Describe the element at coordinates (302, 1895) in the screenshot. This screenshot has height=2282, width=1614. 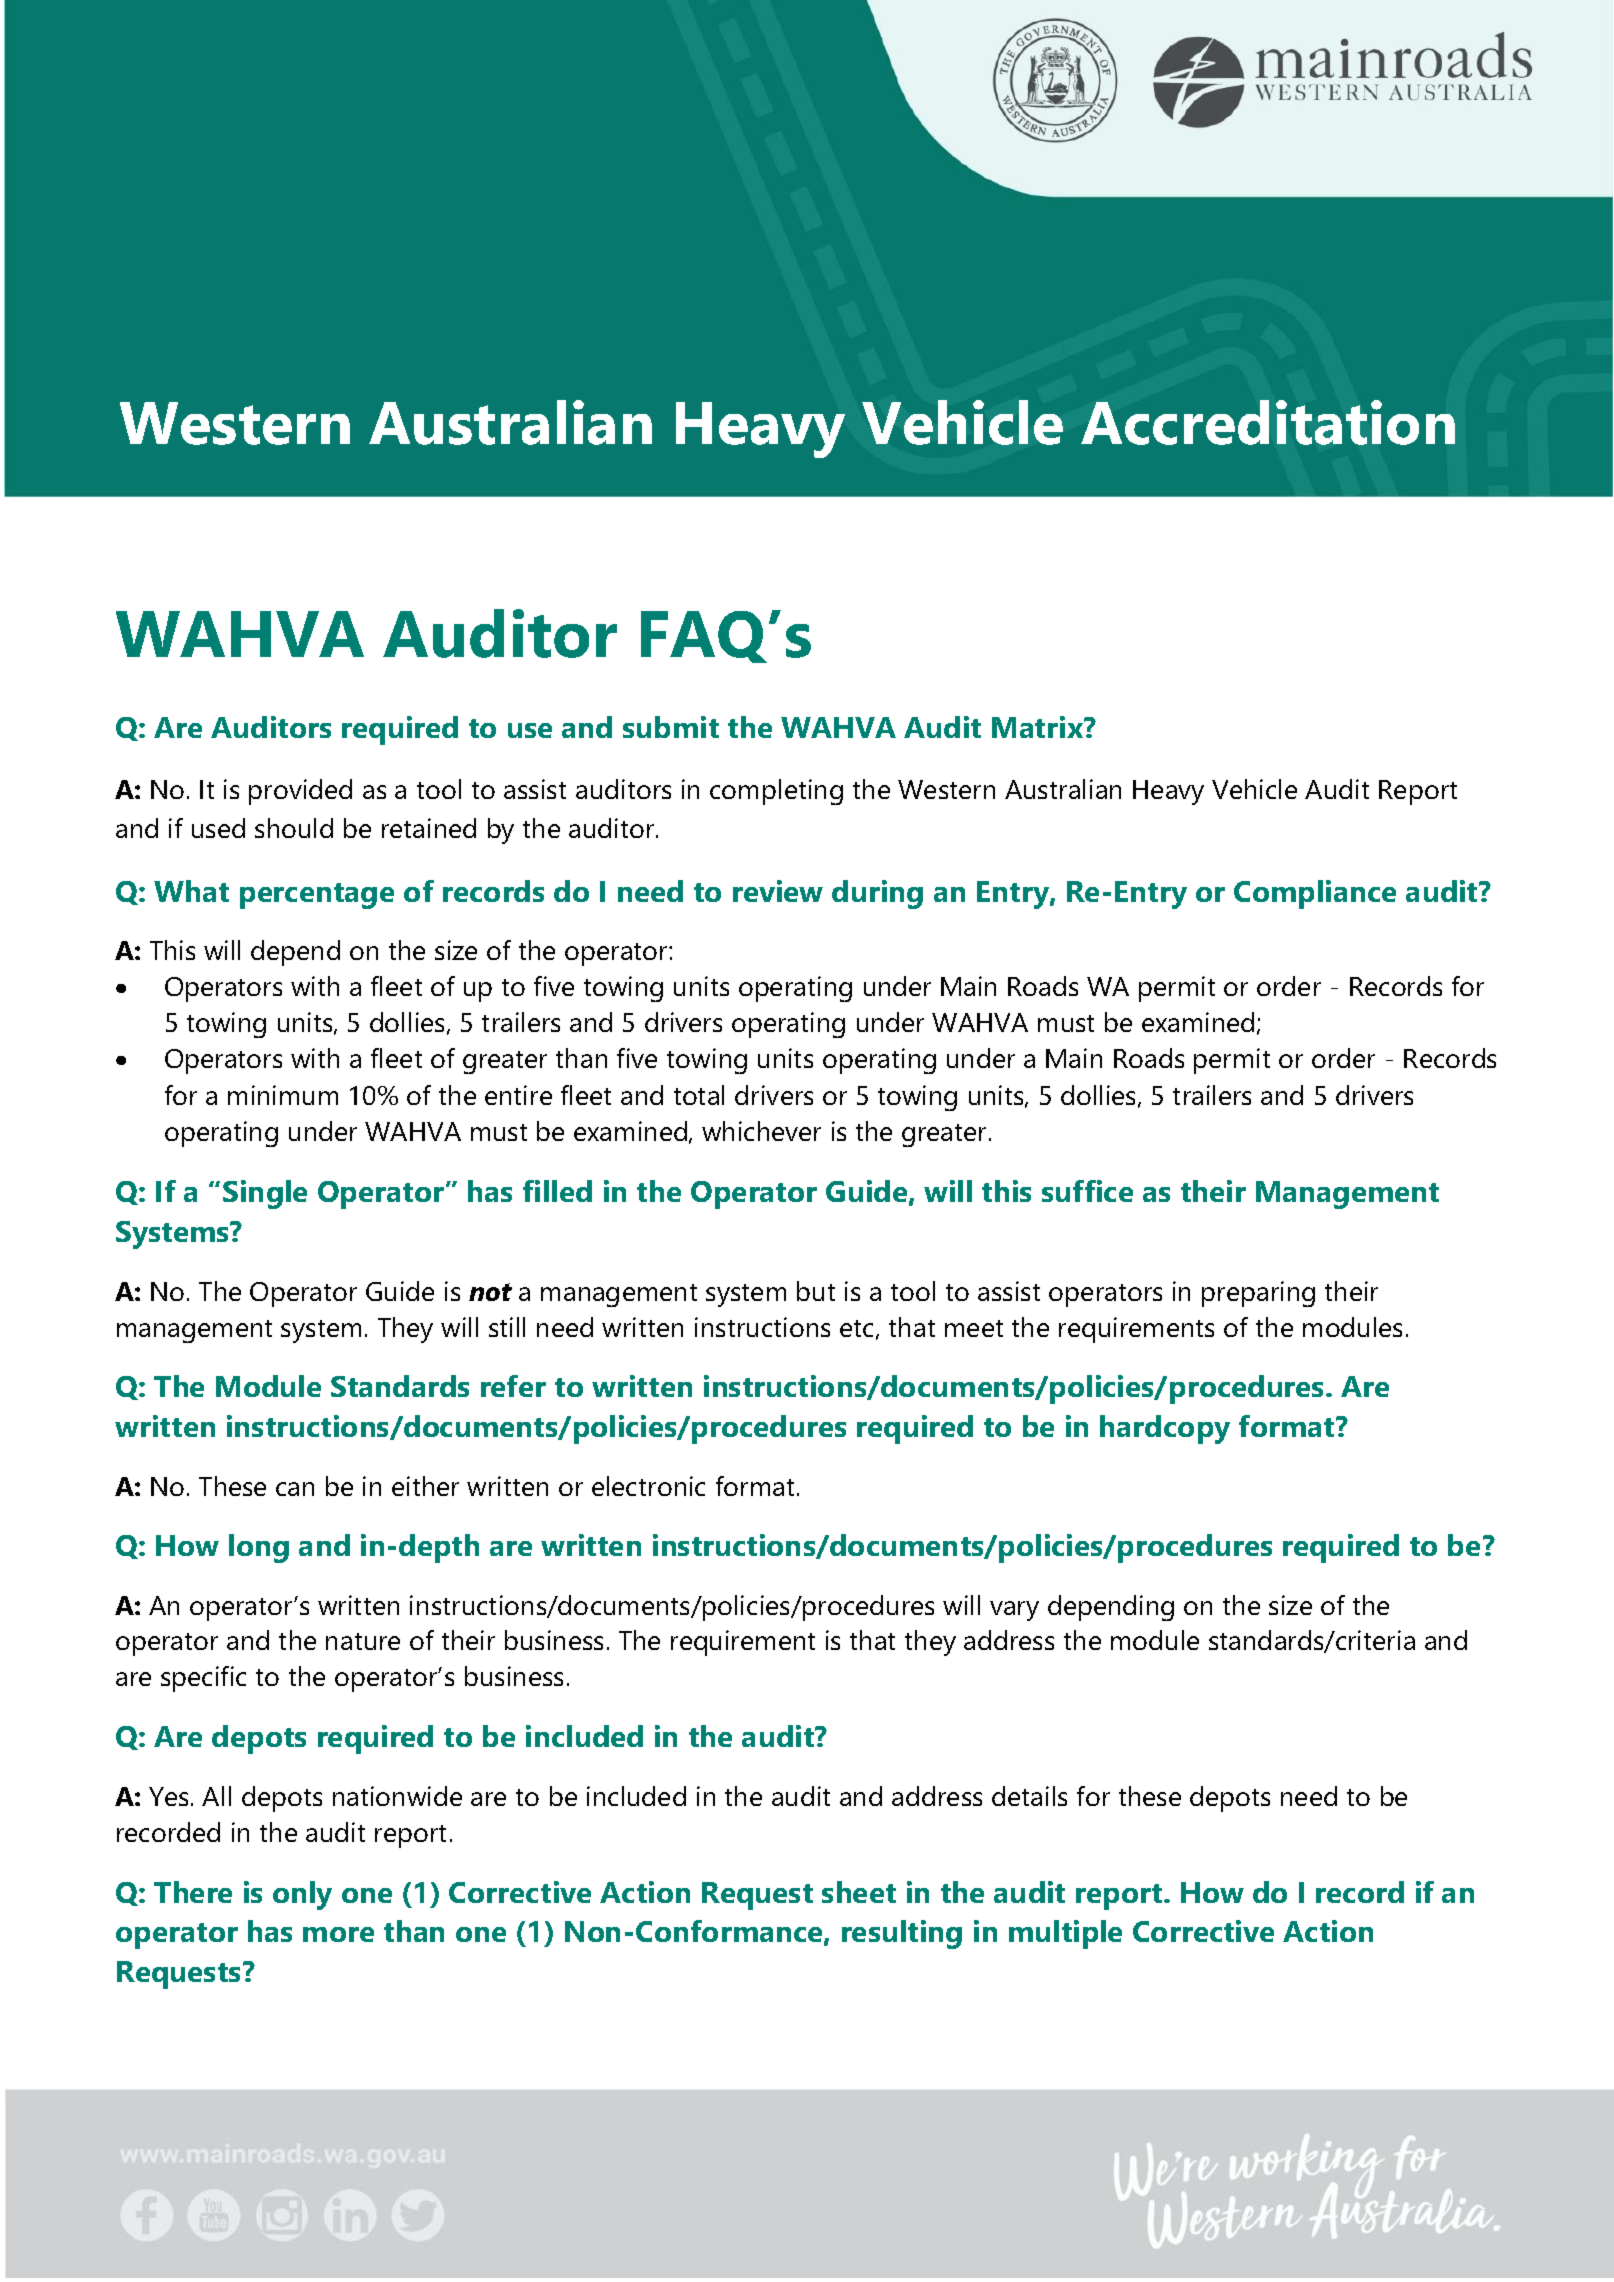
I see `only` at that location.
